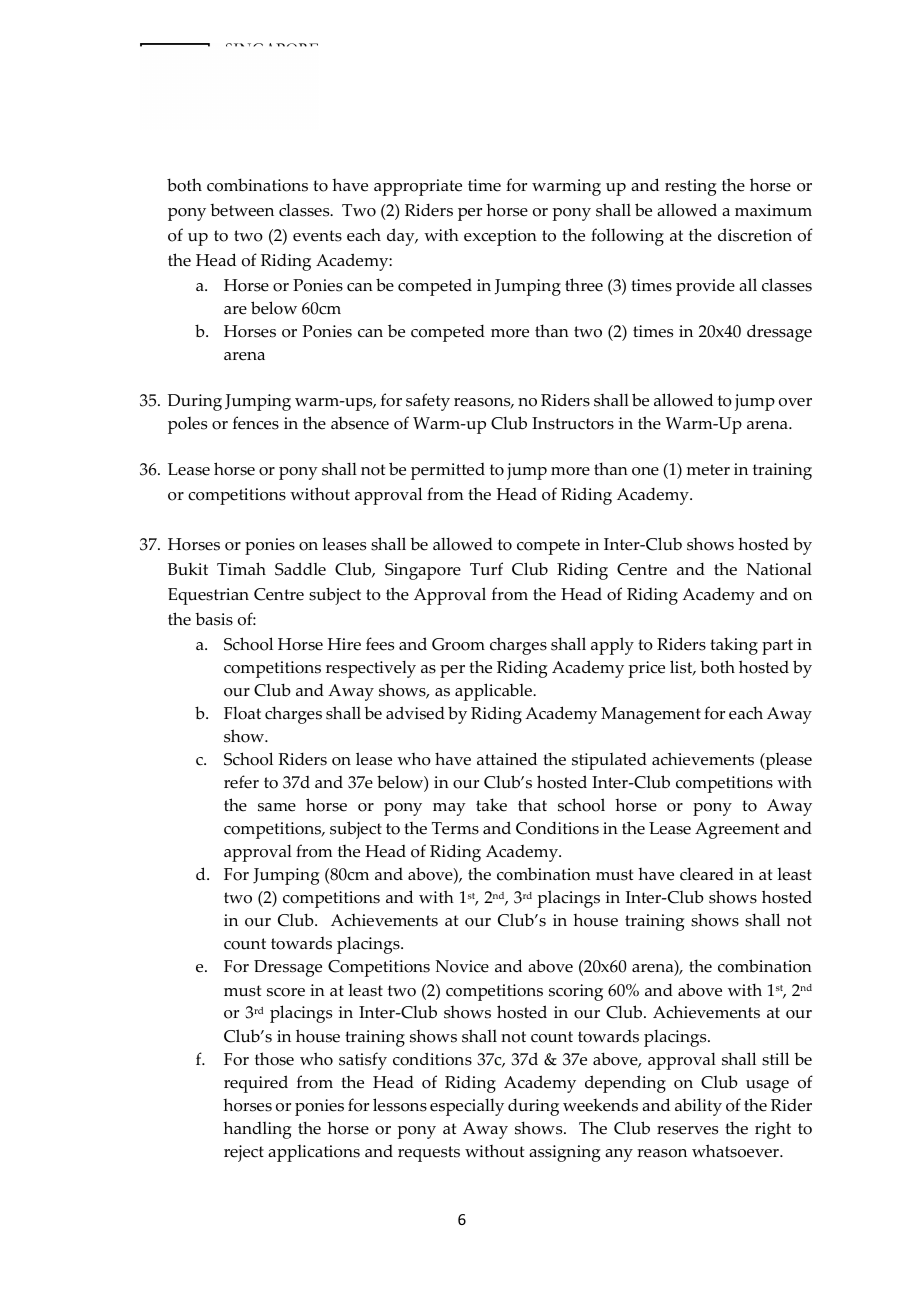 The width and height of the screenshot is (924, 1308). I want to click on especially, so click(467, 1107).
